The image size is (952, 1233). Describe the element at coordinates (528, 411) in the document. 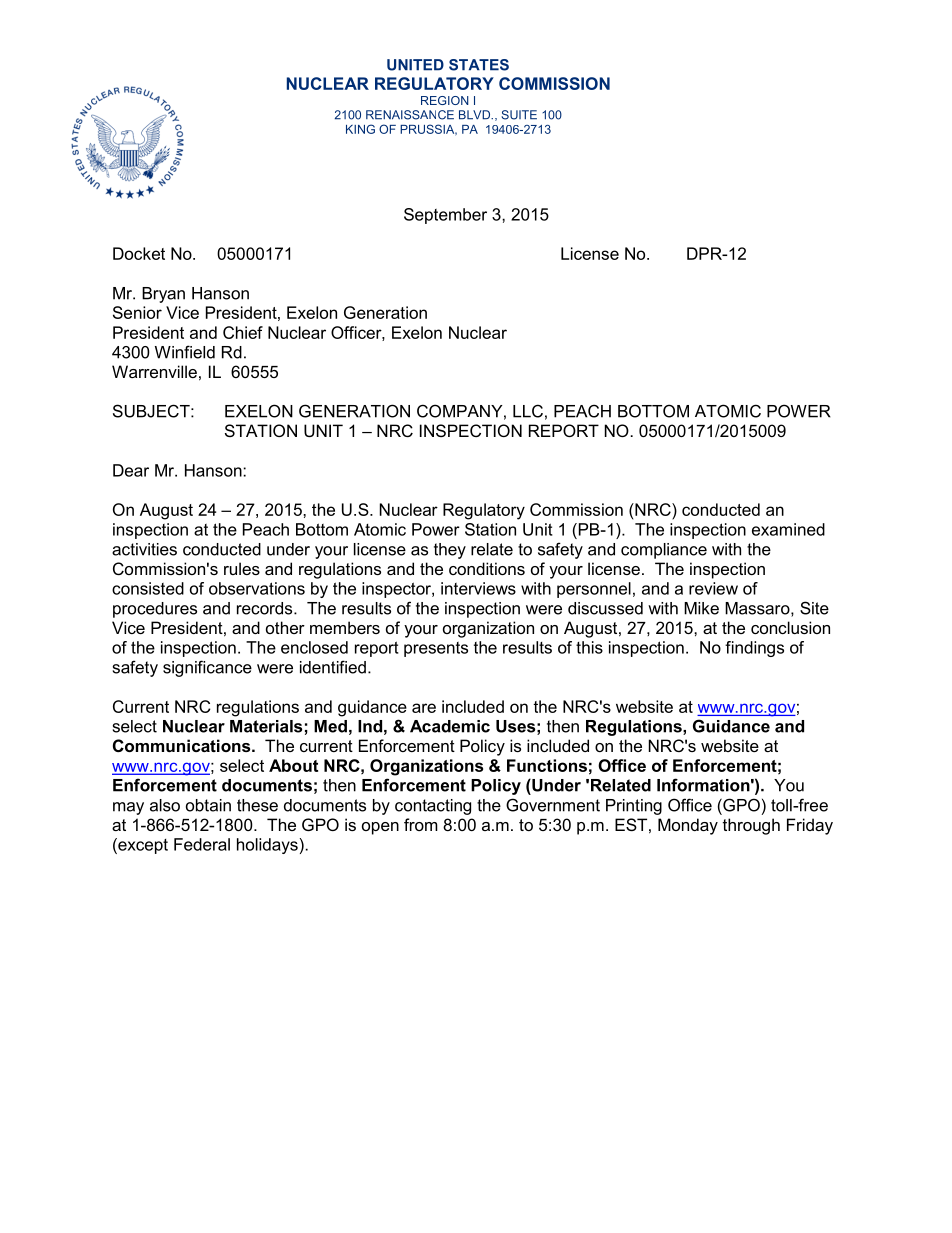

I see `LLC` at that location.
